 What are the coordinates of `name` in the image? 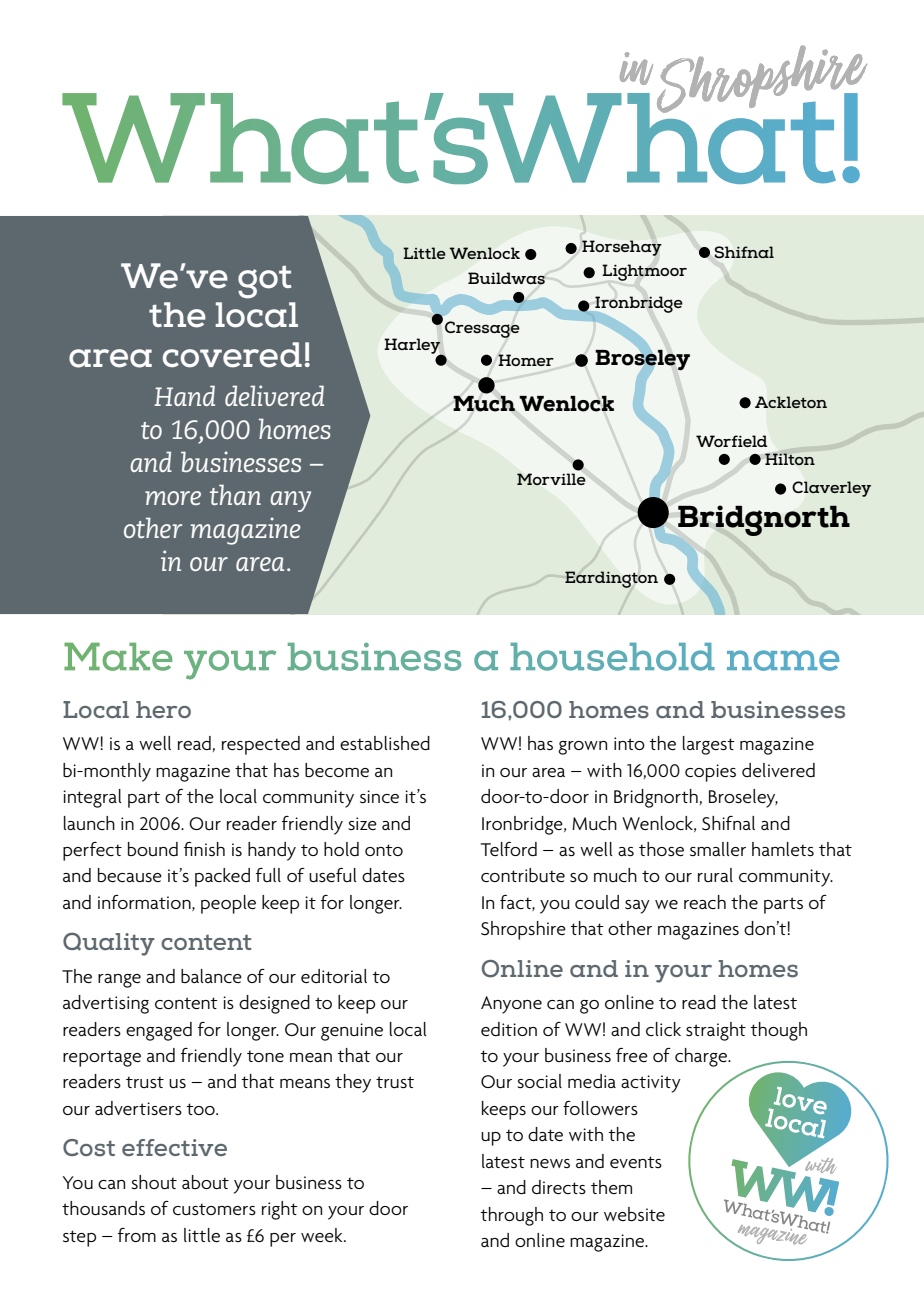 It's located at (783, 660).
